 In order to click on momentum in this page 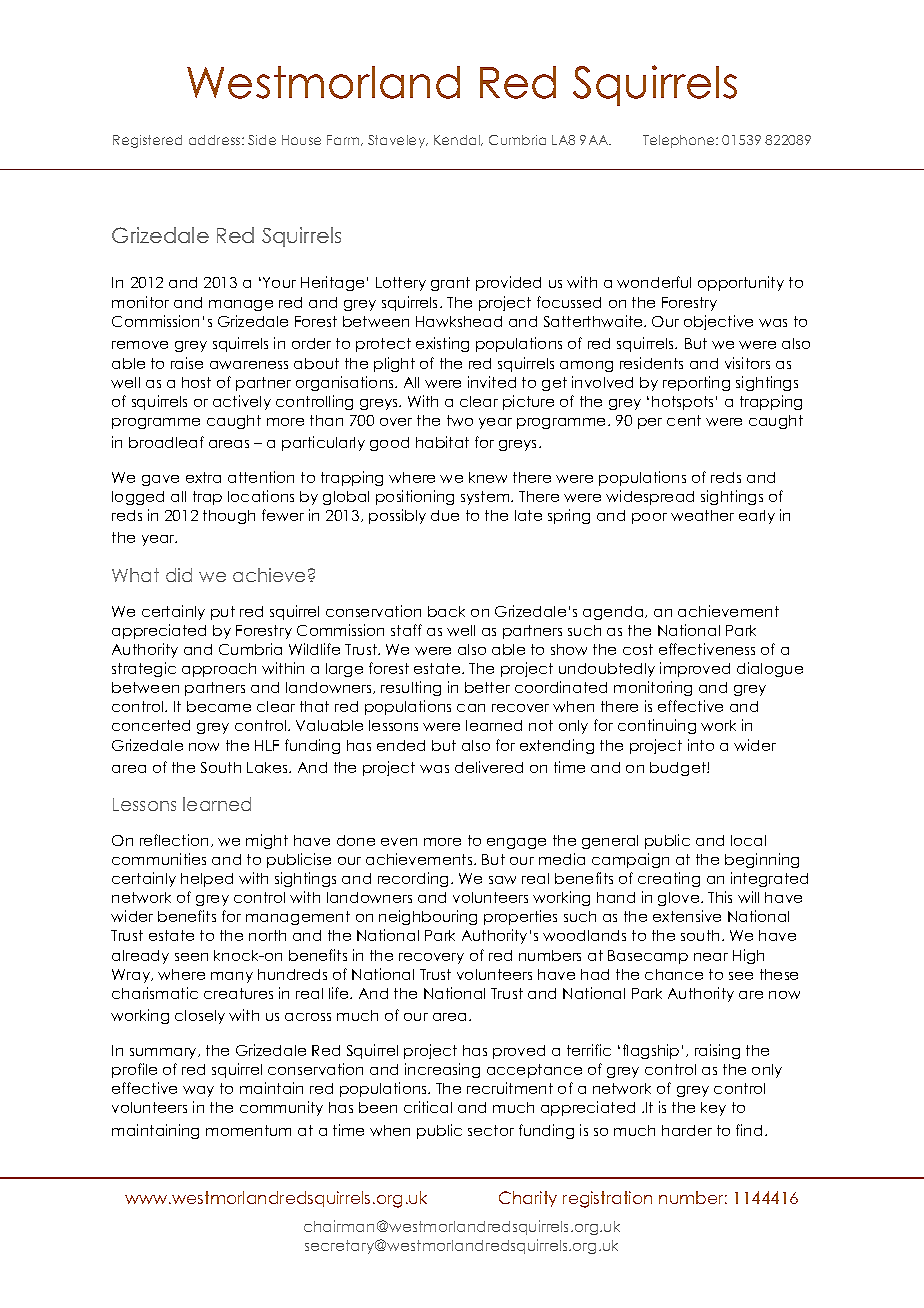, I will do `click(248, 1130)`.
